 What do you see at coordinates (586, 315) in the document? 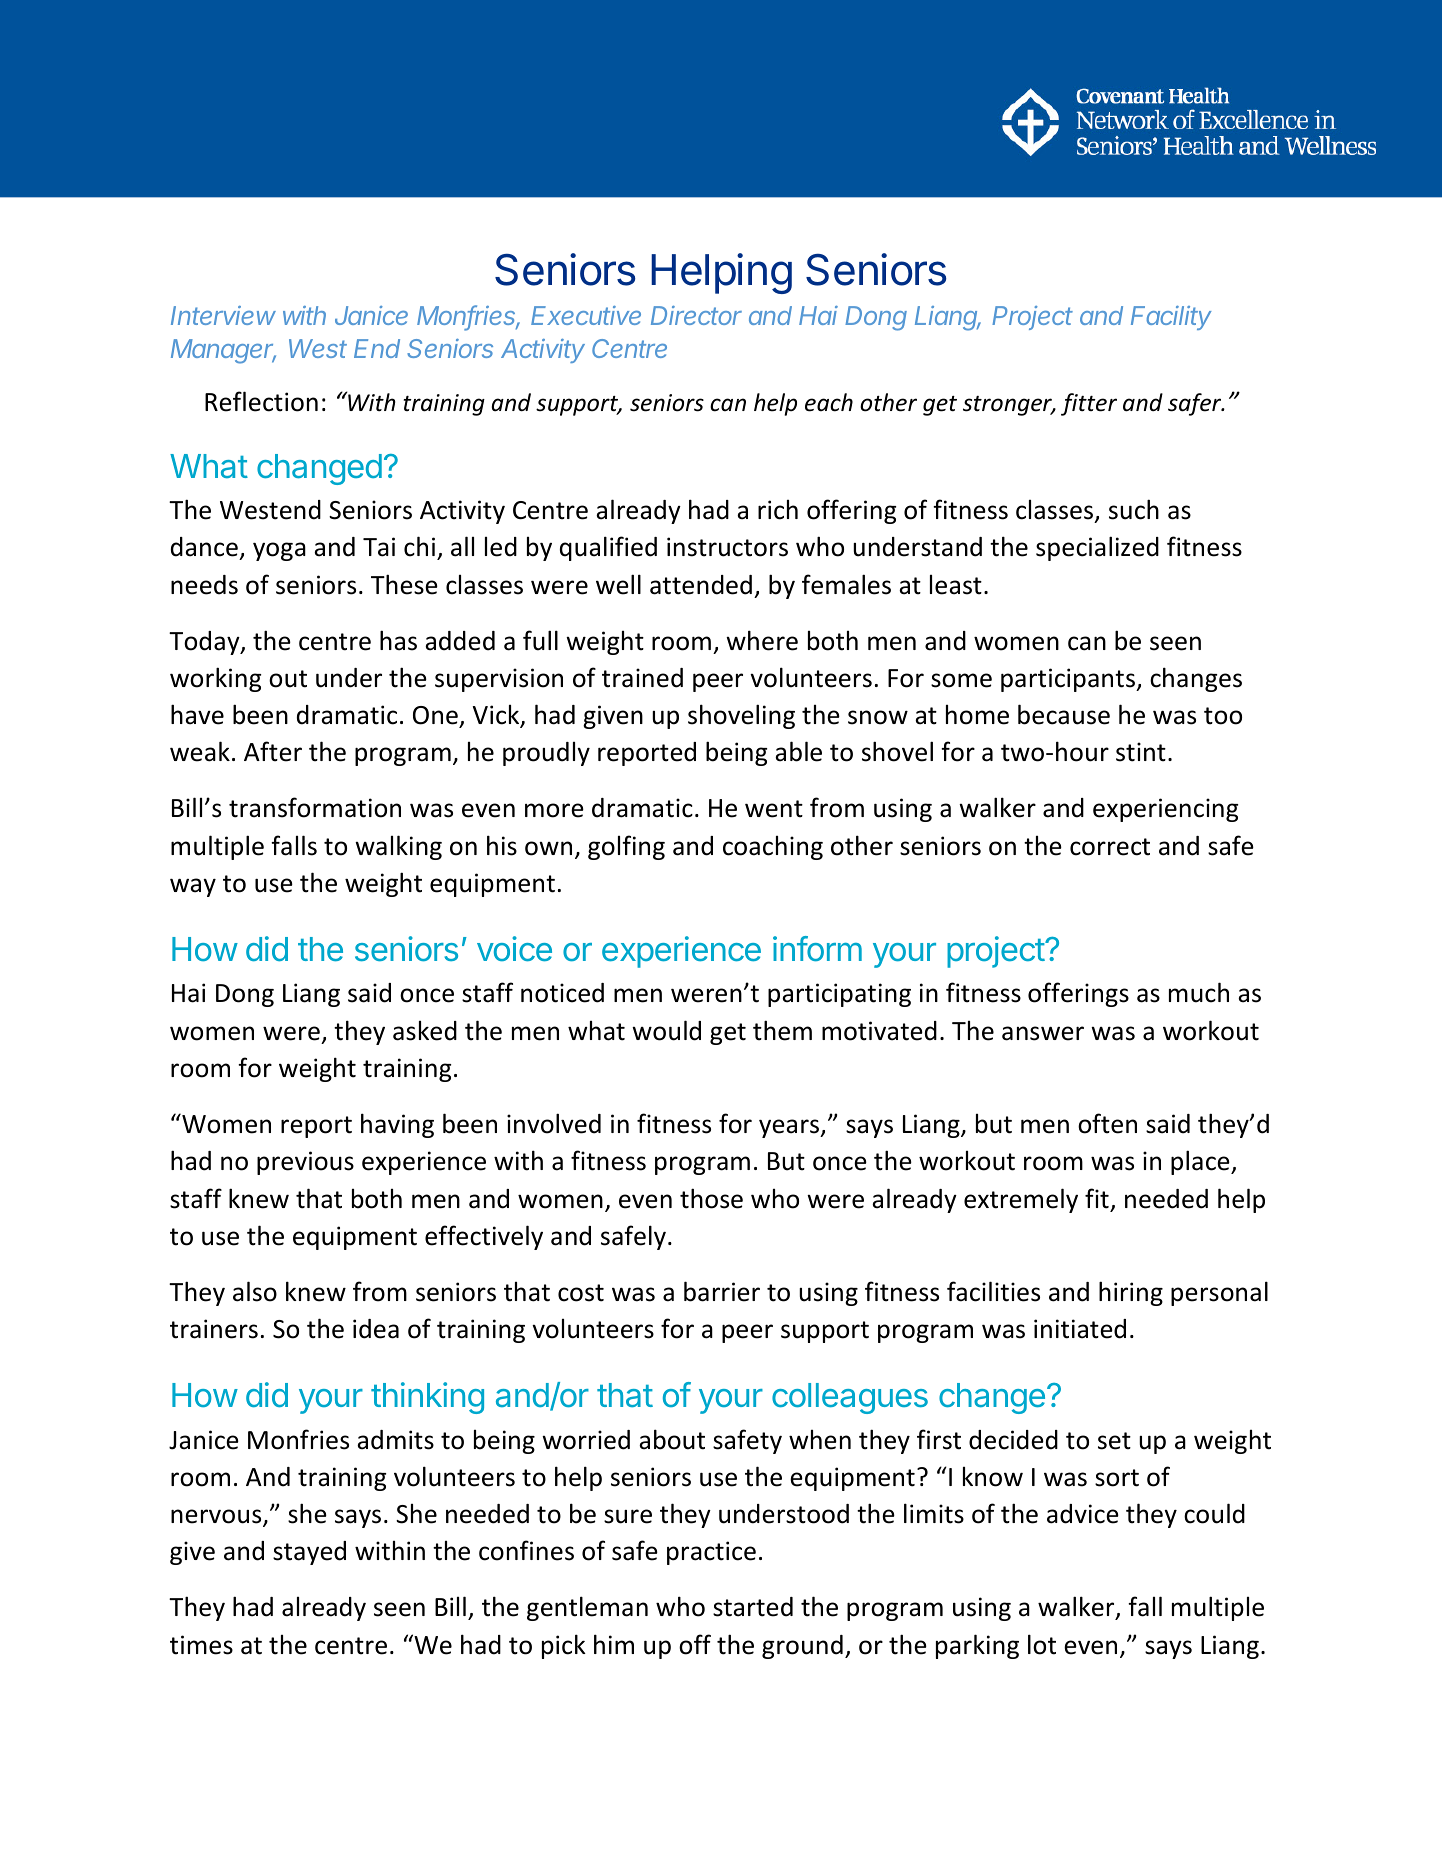
I see `Executive` at bounding box center [586, 315].
